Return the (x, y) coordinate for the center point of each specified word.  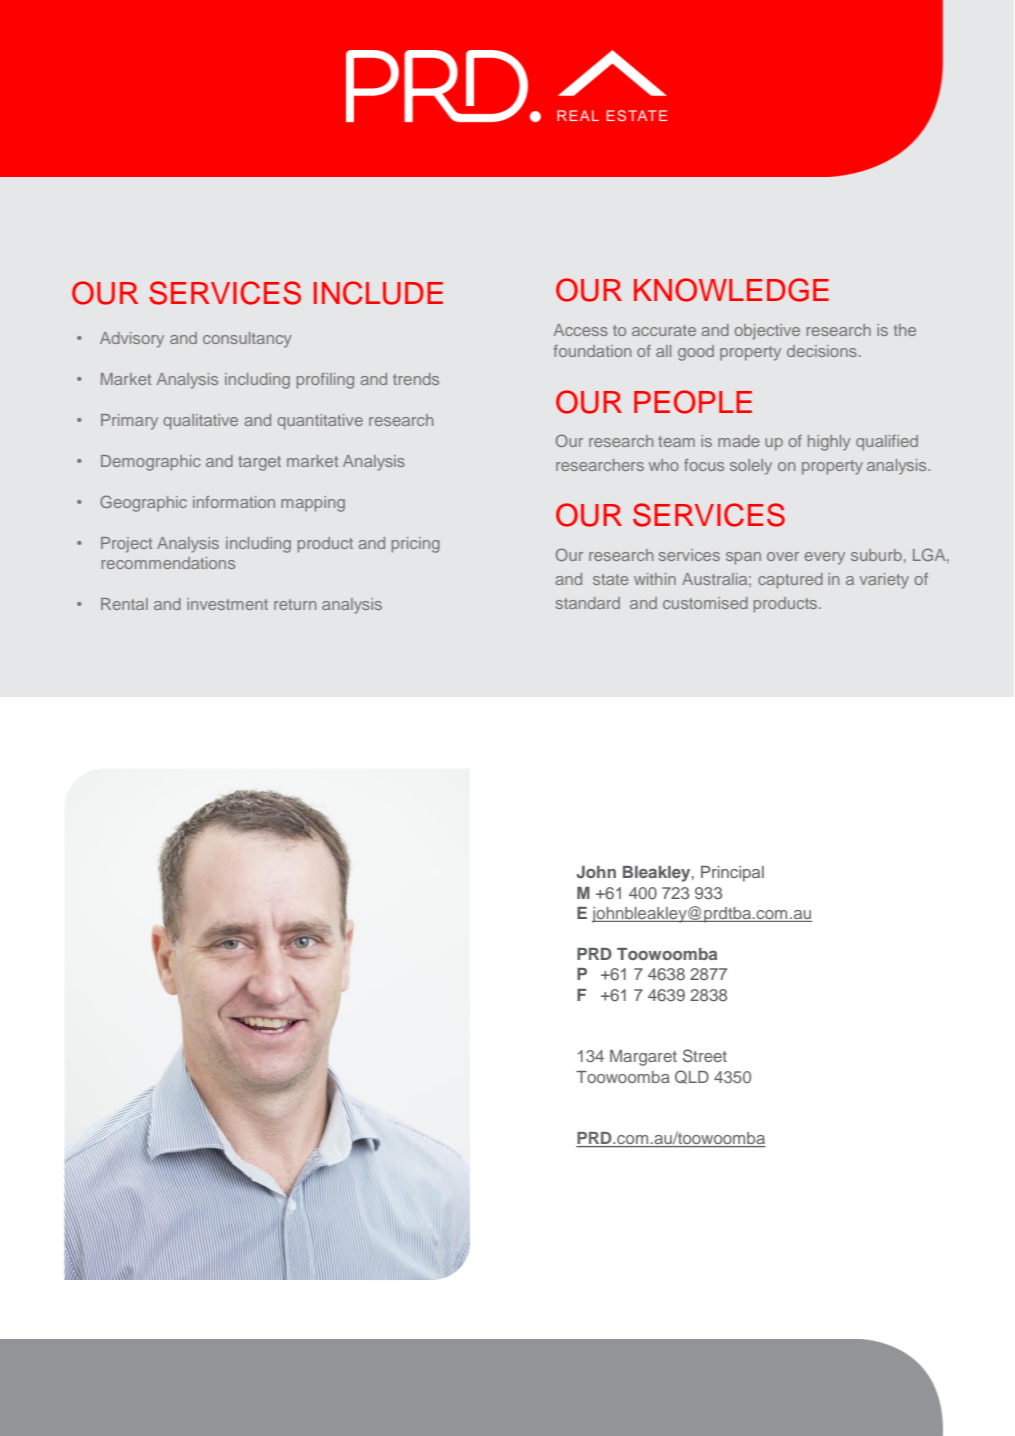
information (234, 502)
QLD (692, 1077)
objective (767, 332)
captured (790, 581)
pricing (416, 545)
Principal (732, 874)
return (295, 604)
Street (705, 1056)
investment (227, 604)
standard (588, 603)
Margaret (643, 1058)
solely (751, 467)
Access (581, 330)
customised (705, 603)
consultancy (247, 340)
